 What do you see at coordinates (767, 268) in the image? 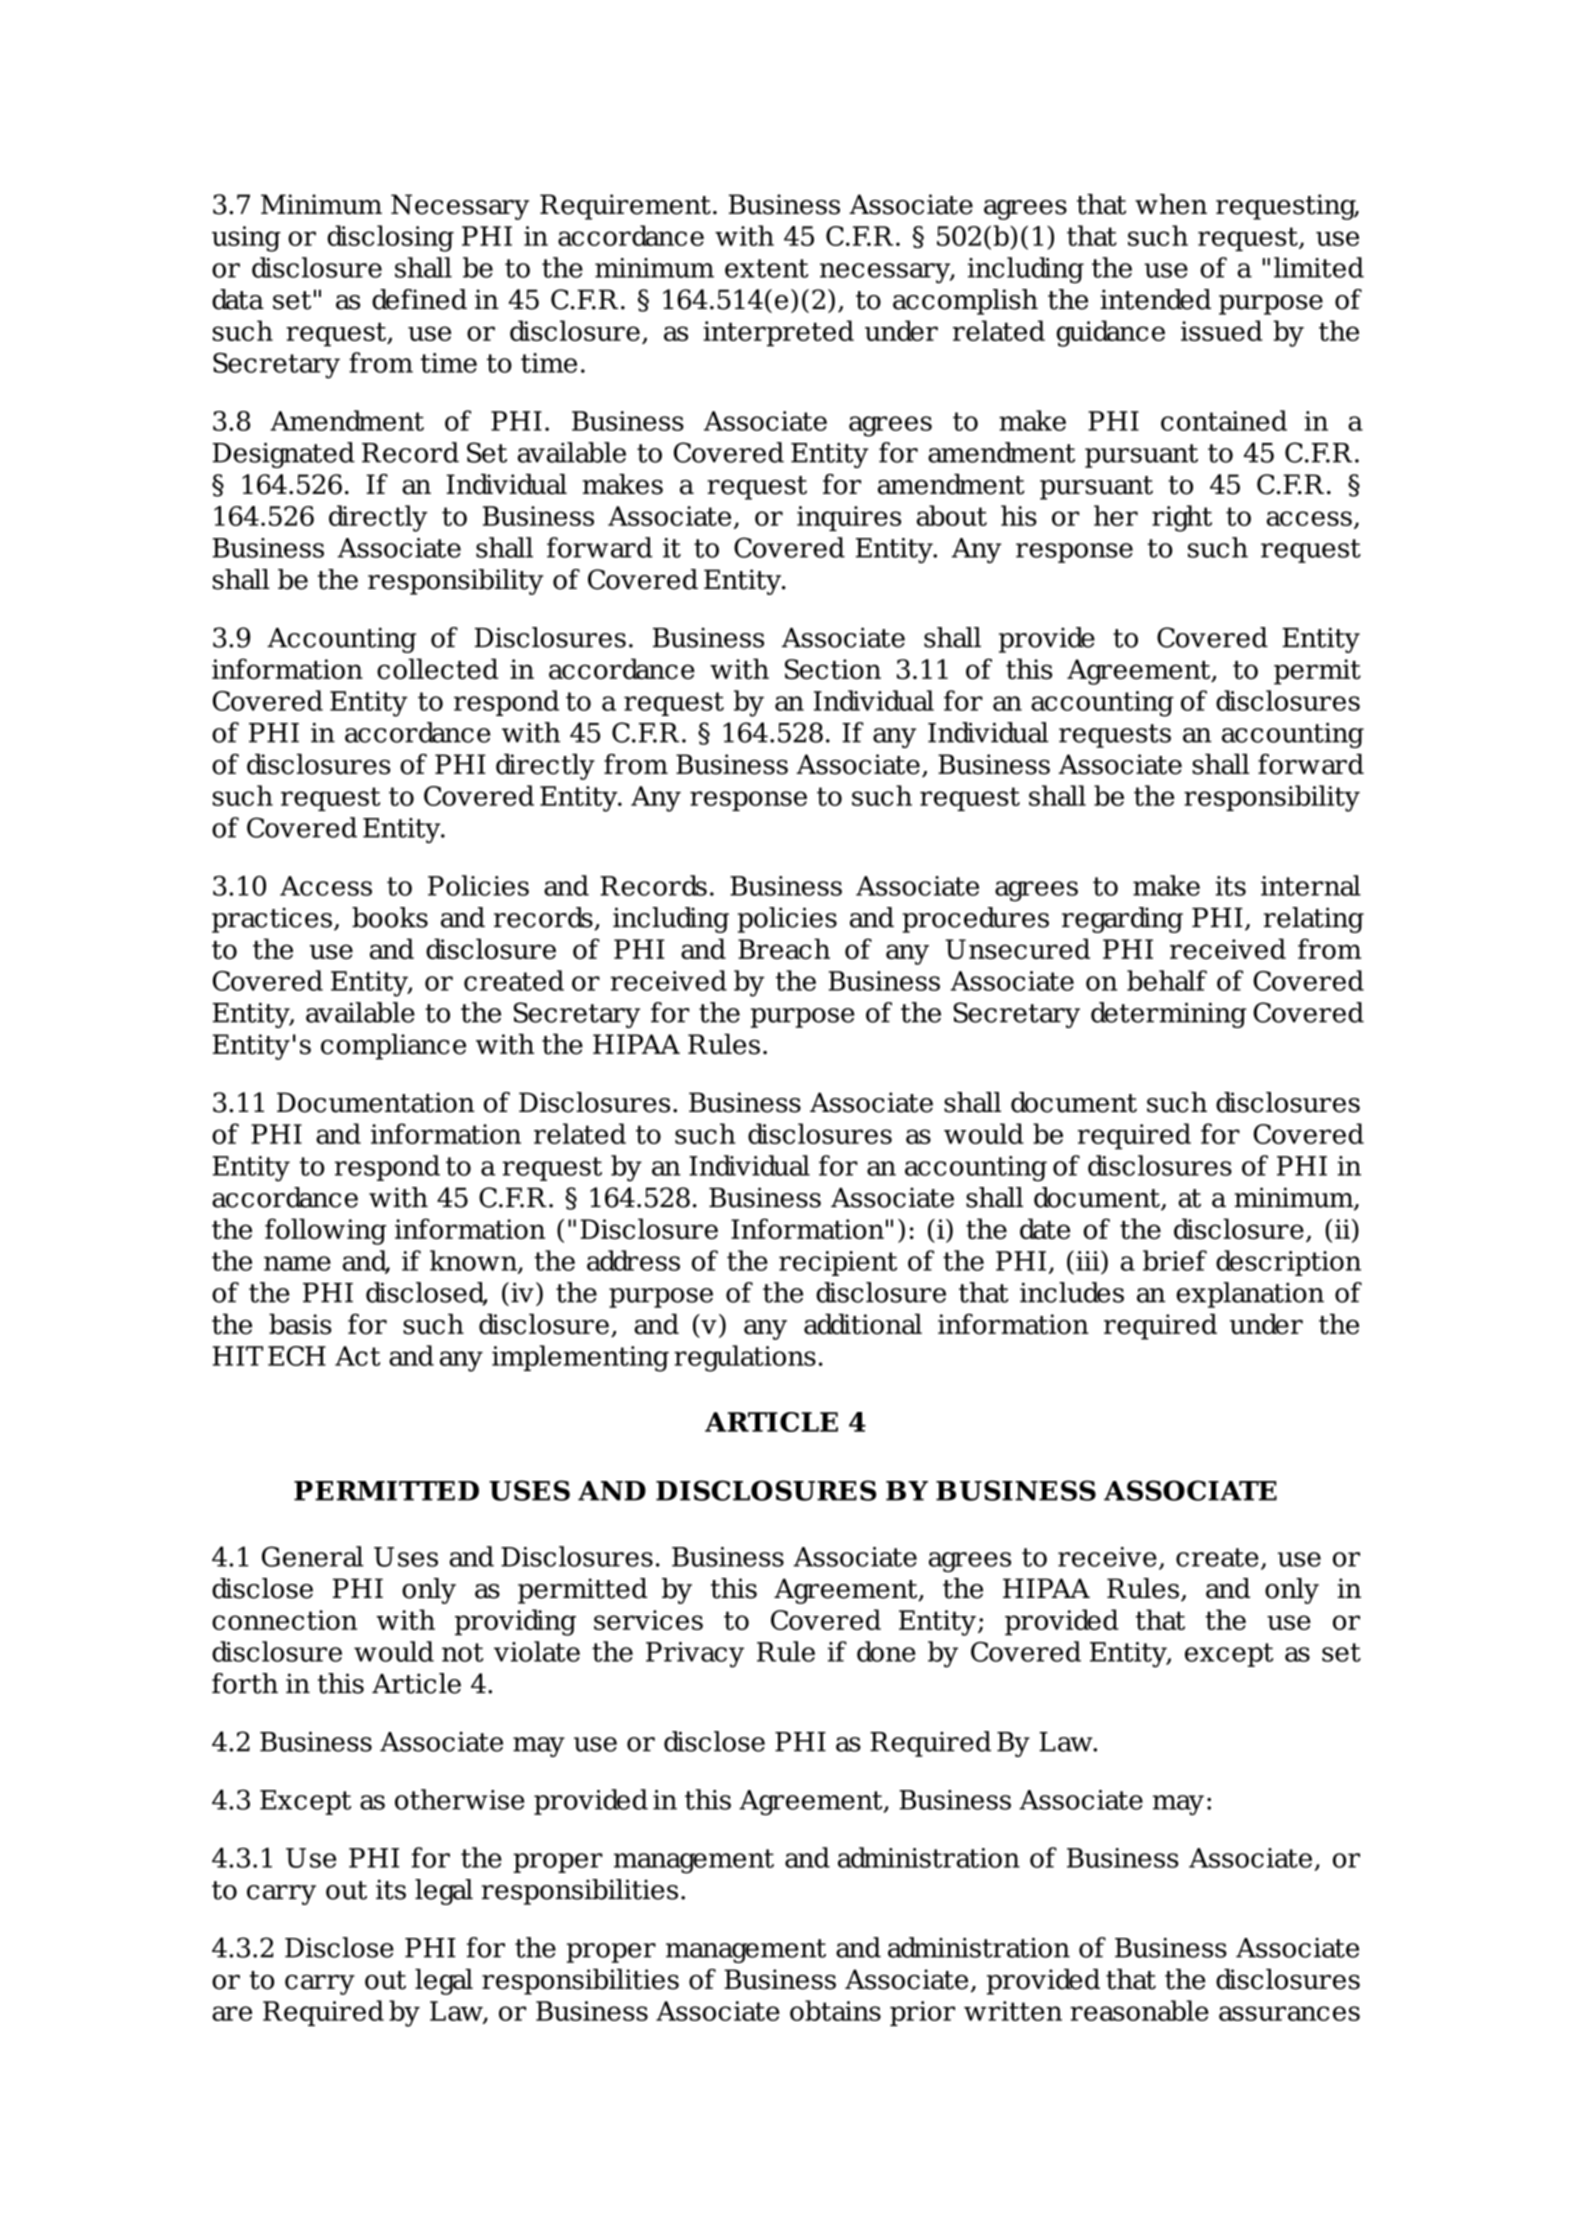
I see `extent` at bounding box center [767, 268].
